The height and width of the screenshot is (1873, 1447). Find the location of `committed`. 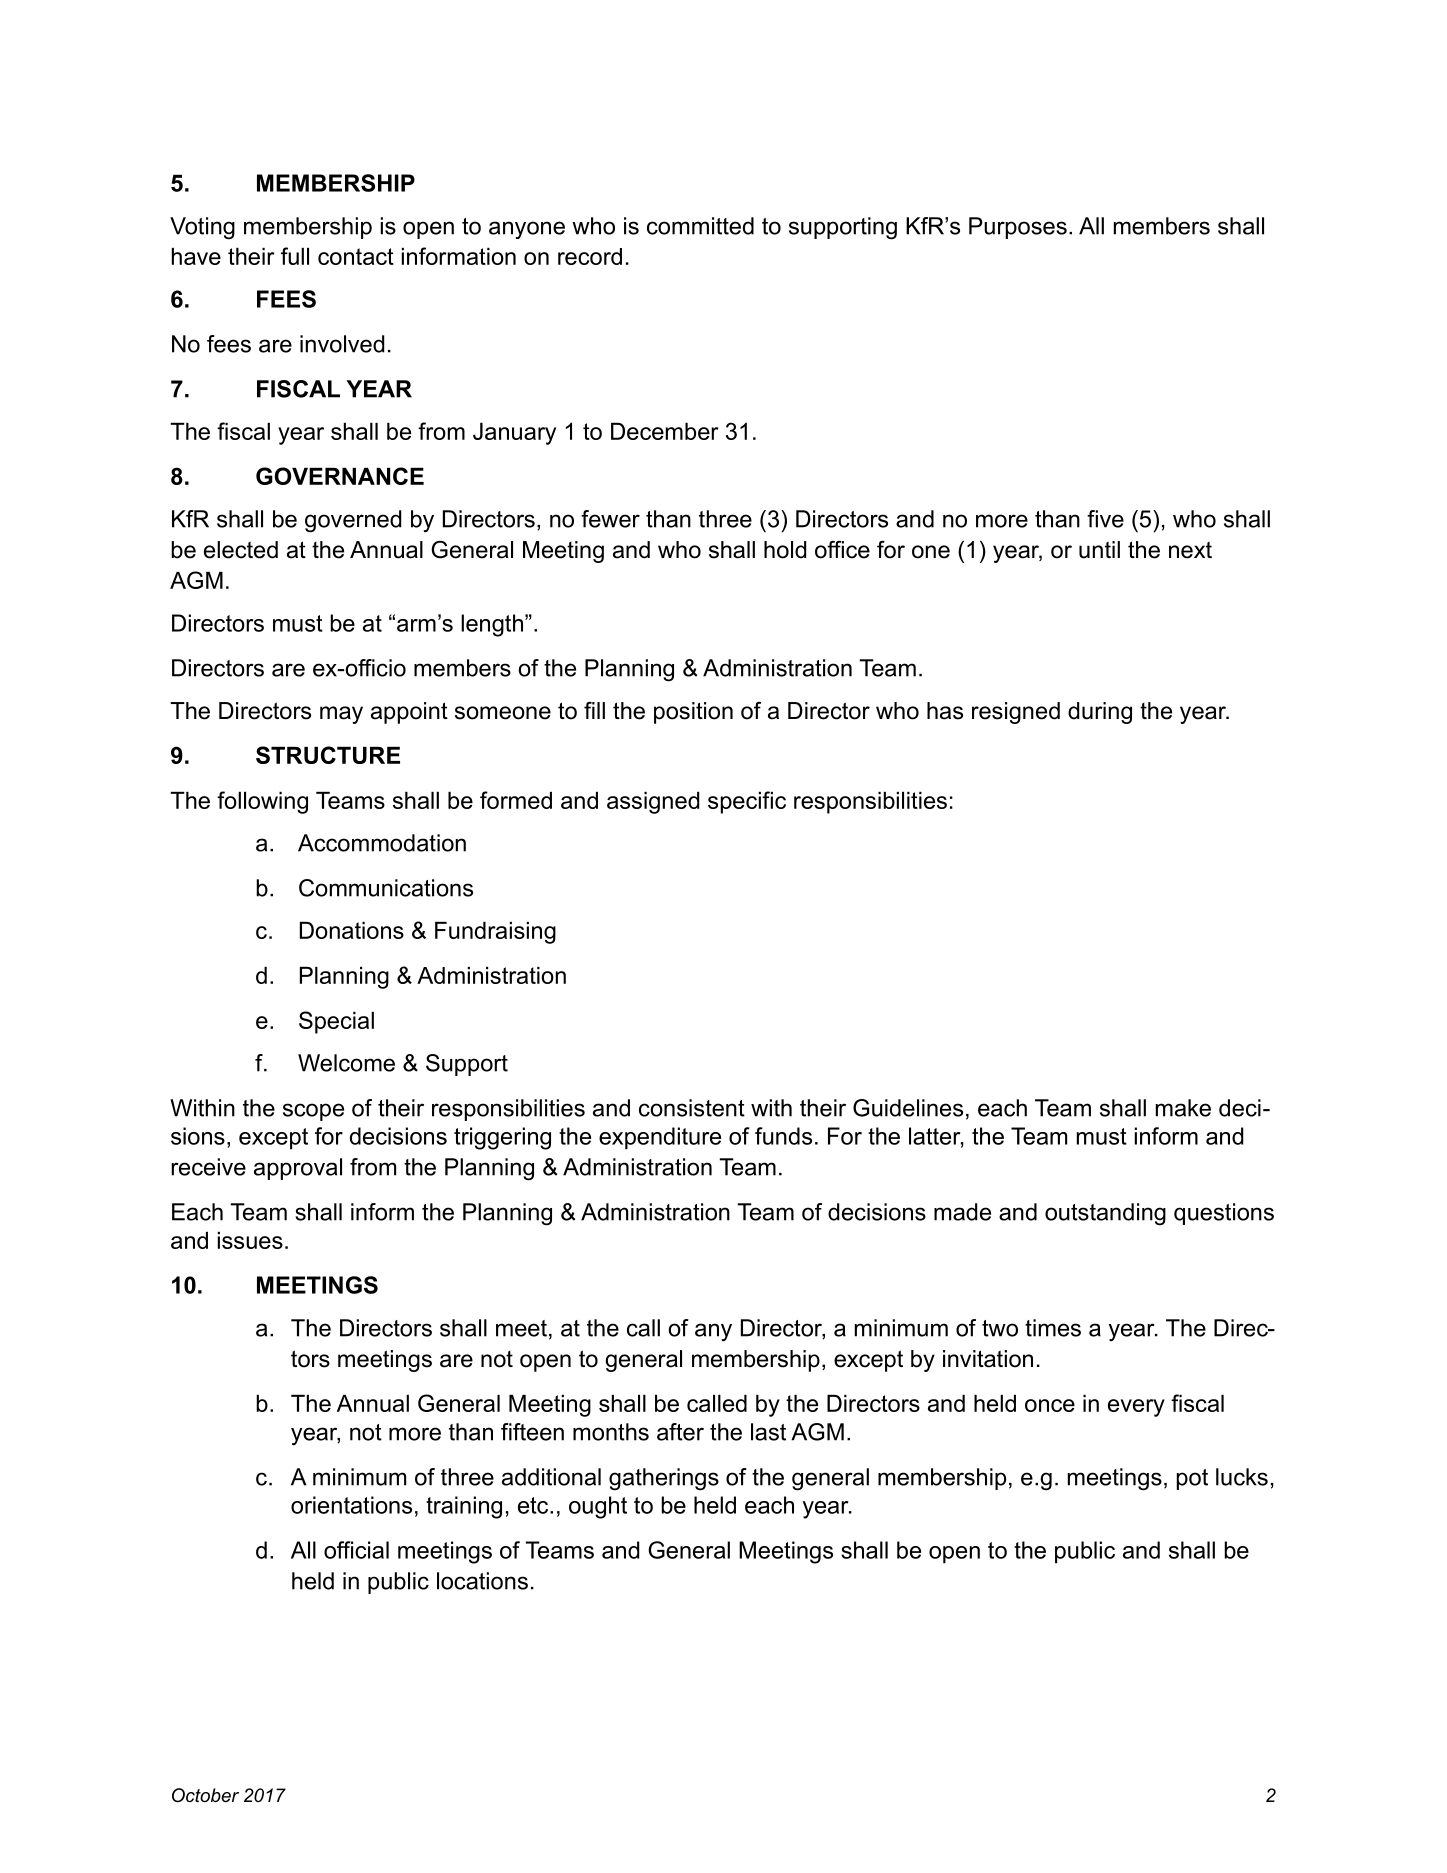

committed is located at coordinates (700, 226).
